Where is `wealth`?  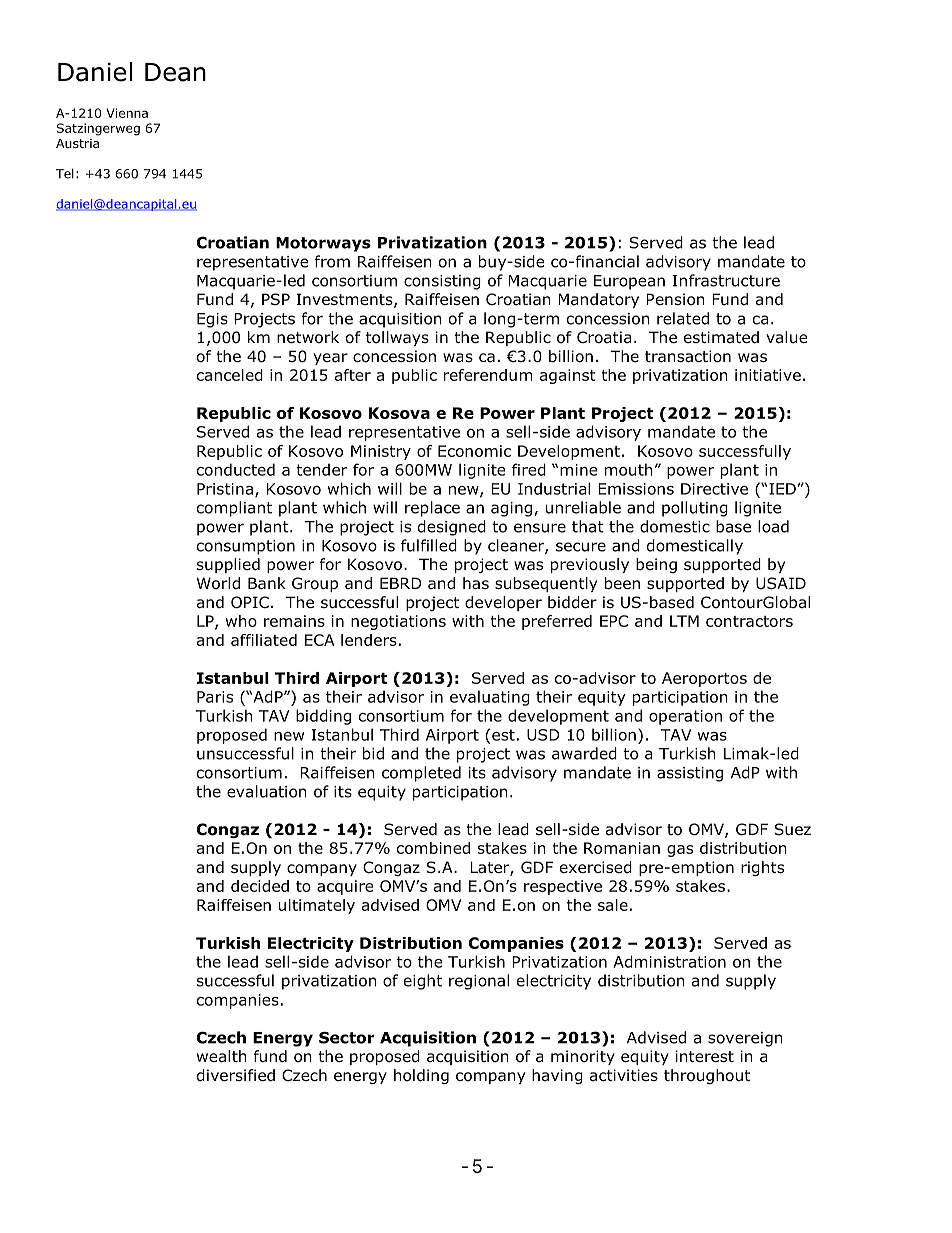 wealth is located at coordinates (222, 1056).
